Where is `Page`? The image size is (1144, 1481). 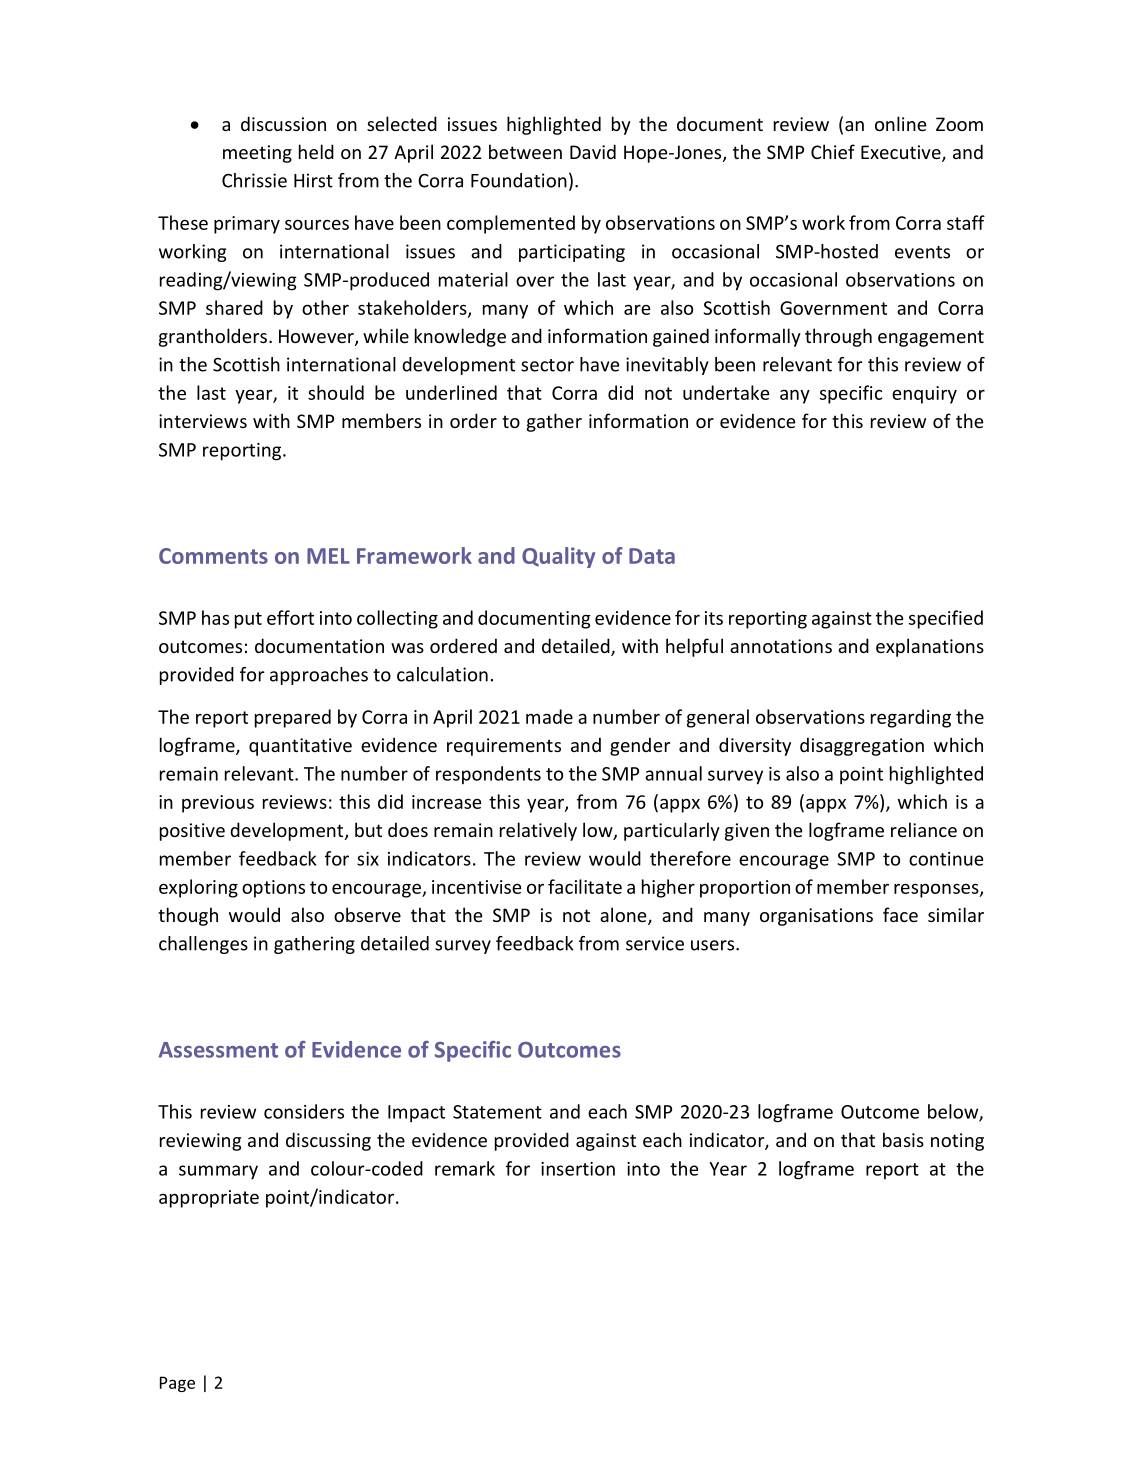 Page is located at coordinates (177, 1384).
